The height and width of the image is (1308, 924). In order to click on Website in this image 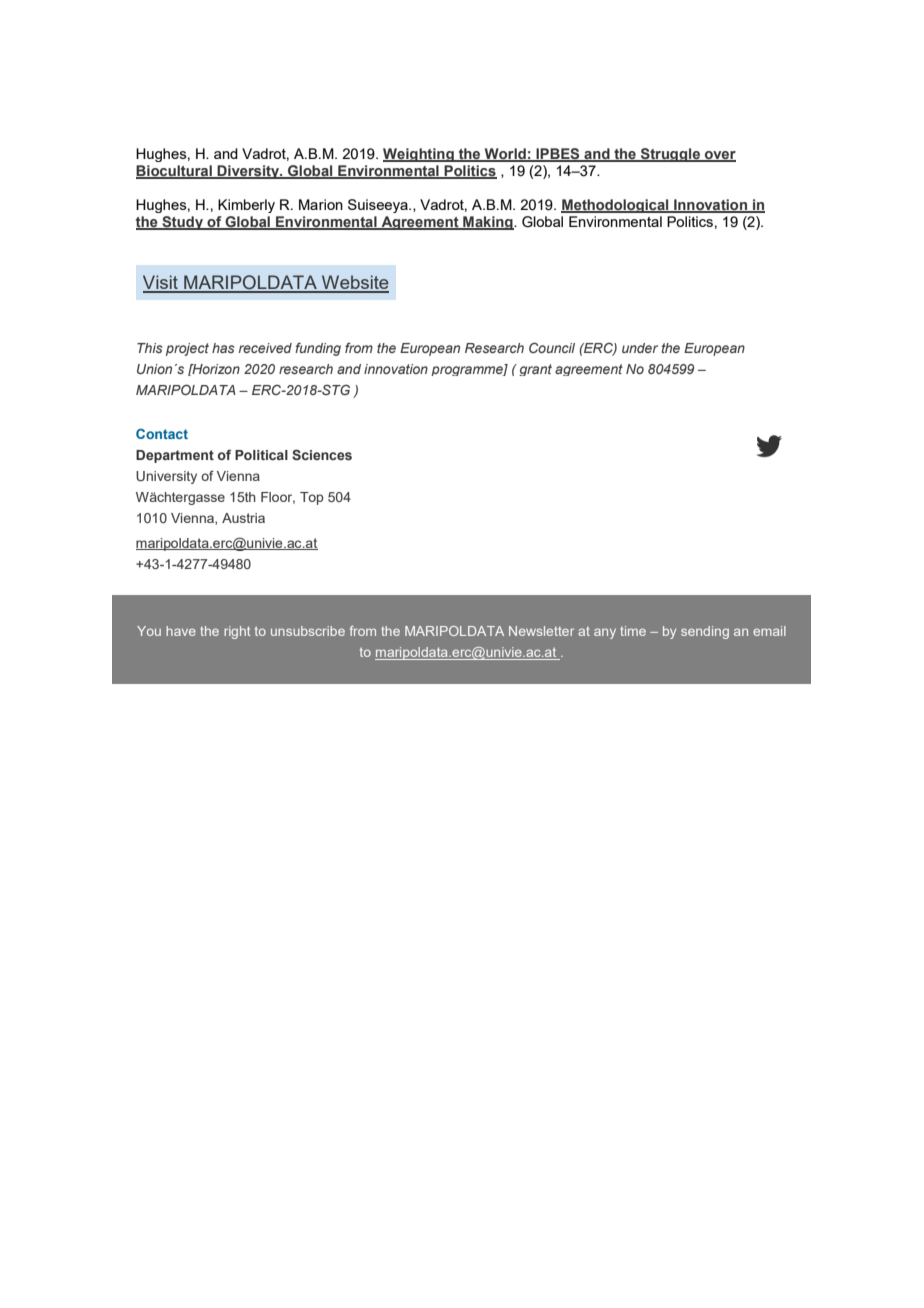, I will do `click(354, 283)`.
